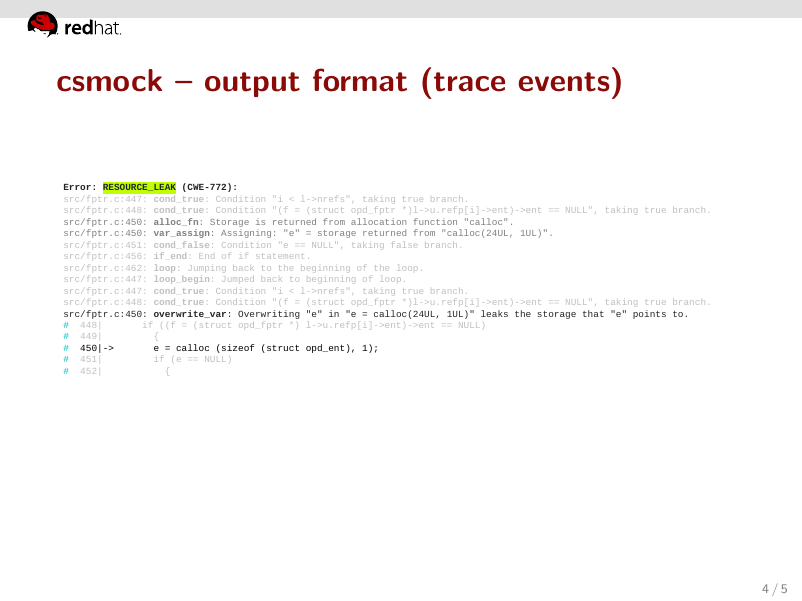 This page has width=802, height=601. What do you see at coordinates (435, 221) in the page?
I see `function` at bounding box center [435, 221].
